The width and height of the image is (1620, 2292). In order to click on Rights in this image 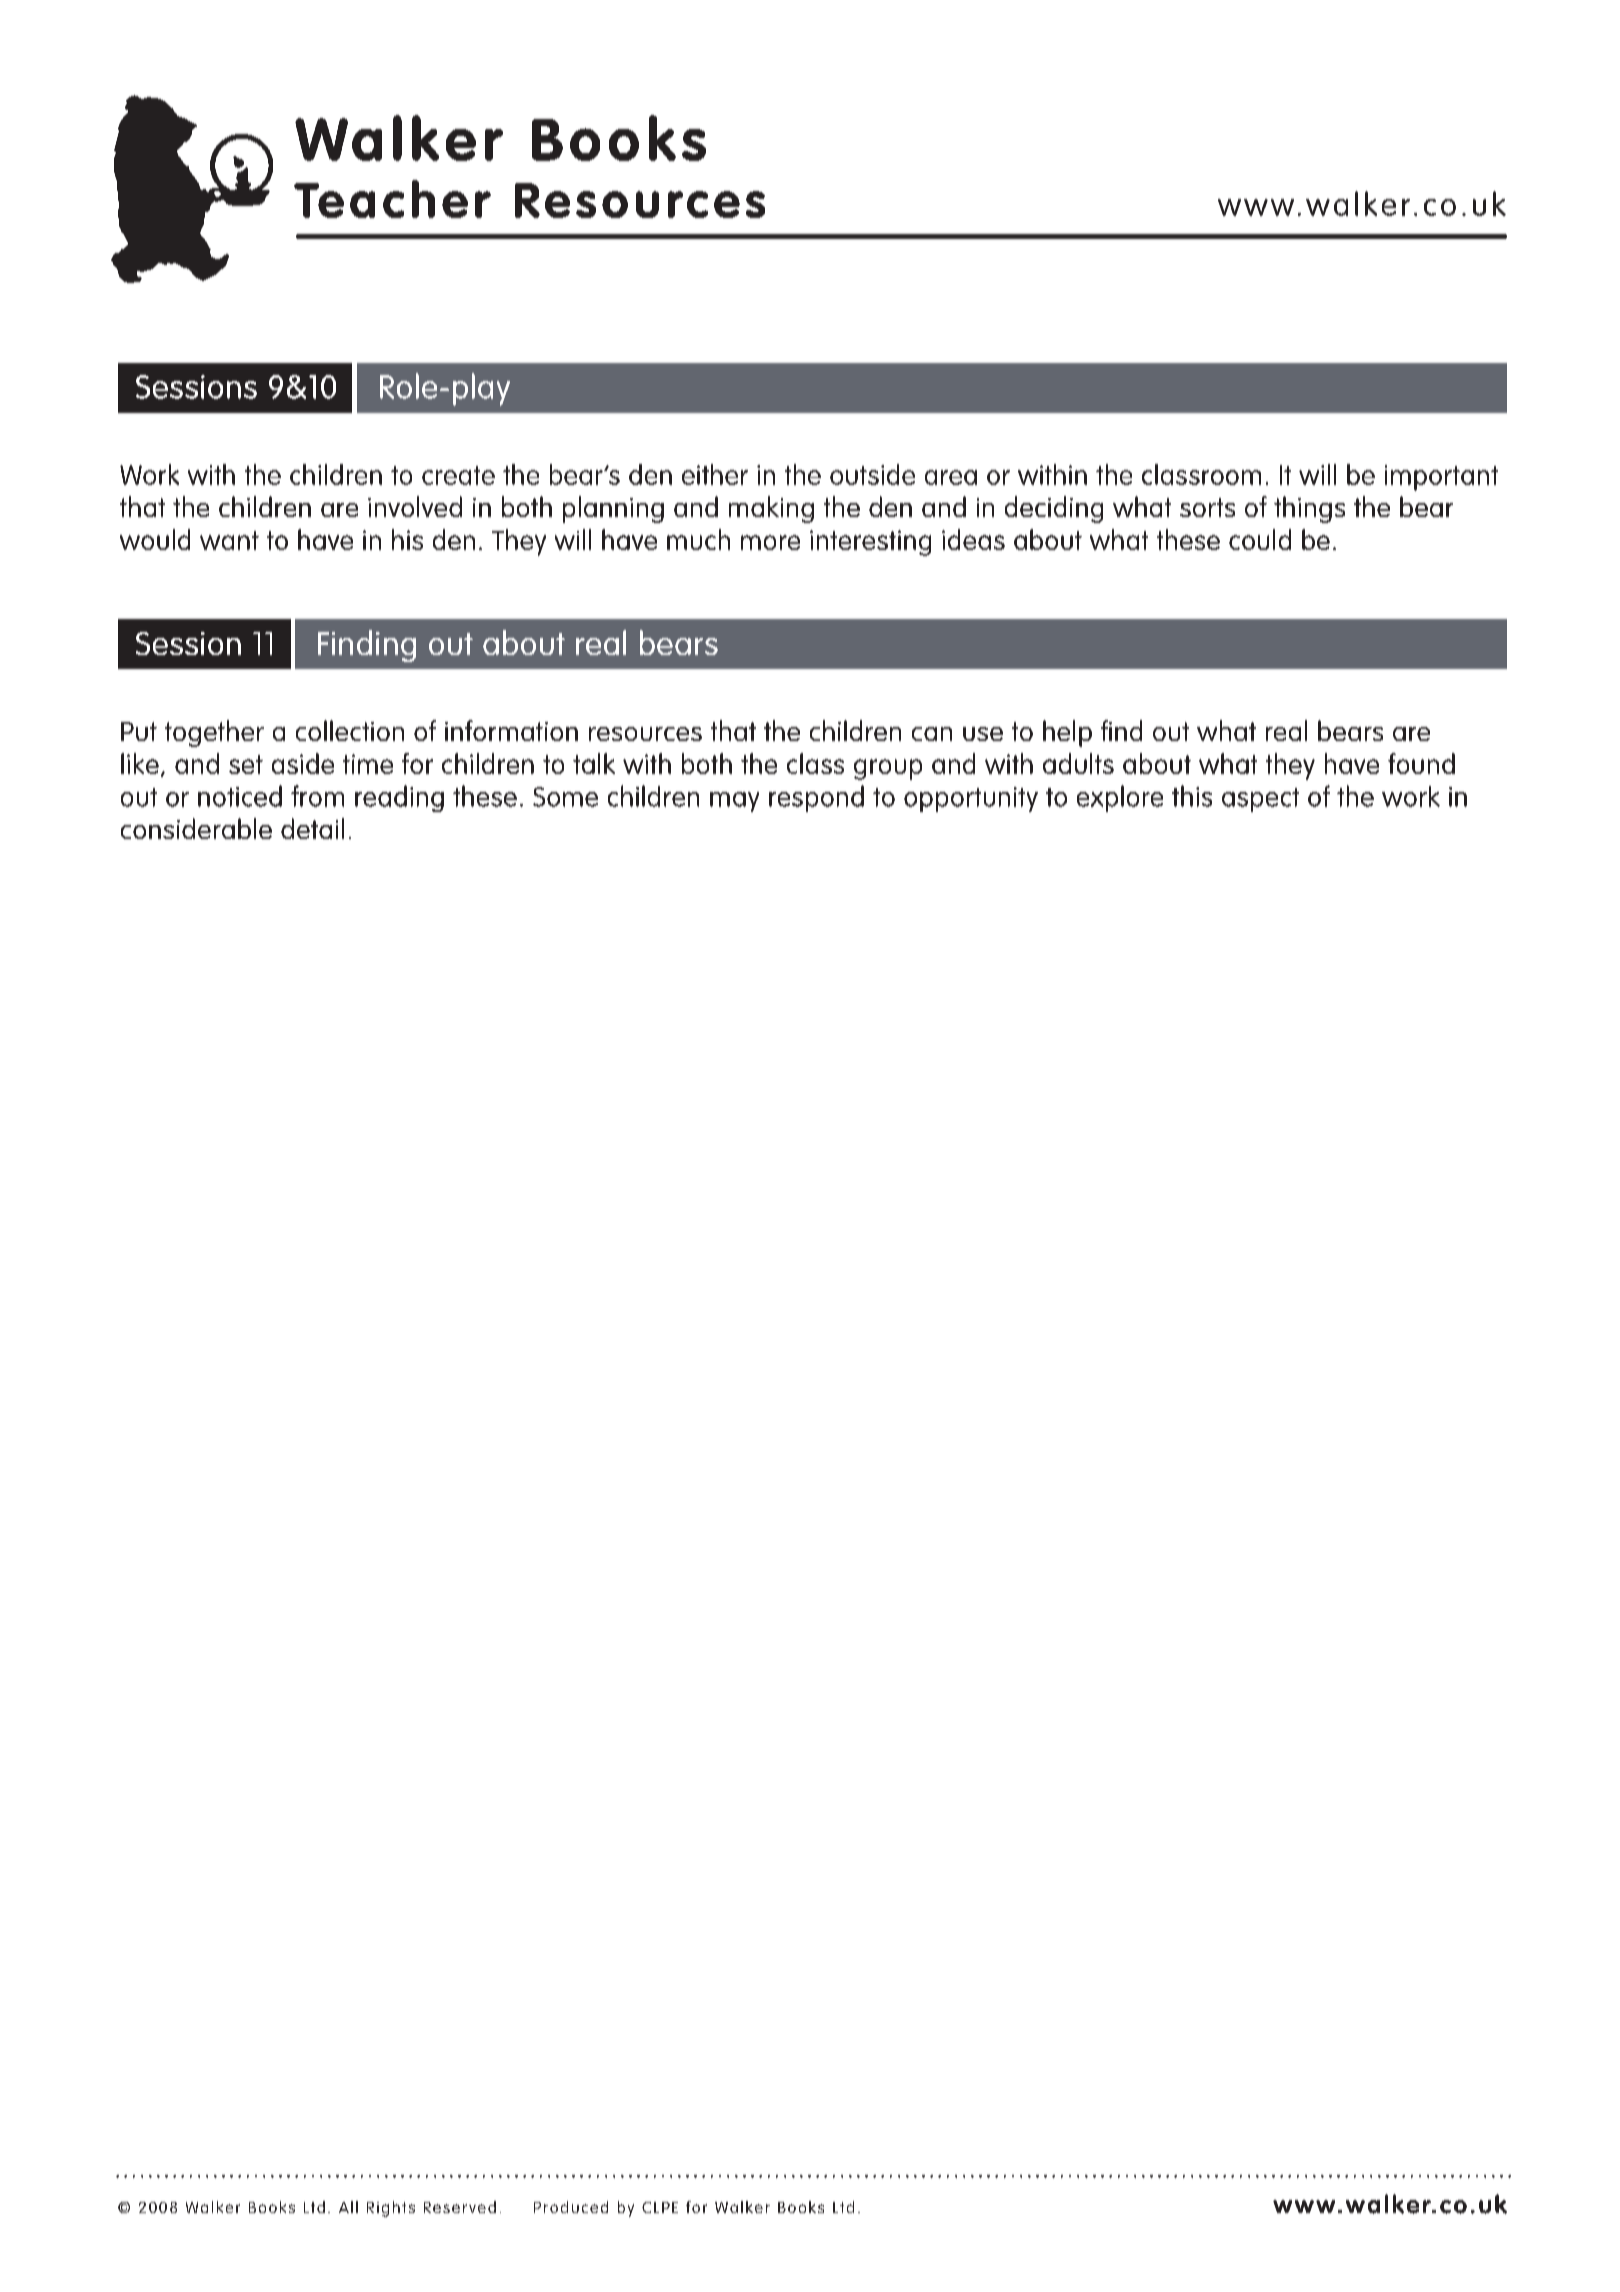, I will do `click(391, 2209)`.
